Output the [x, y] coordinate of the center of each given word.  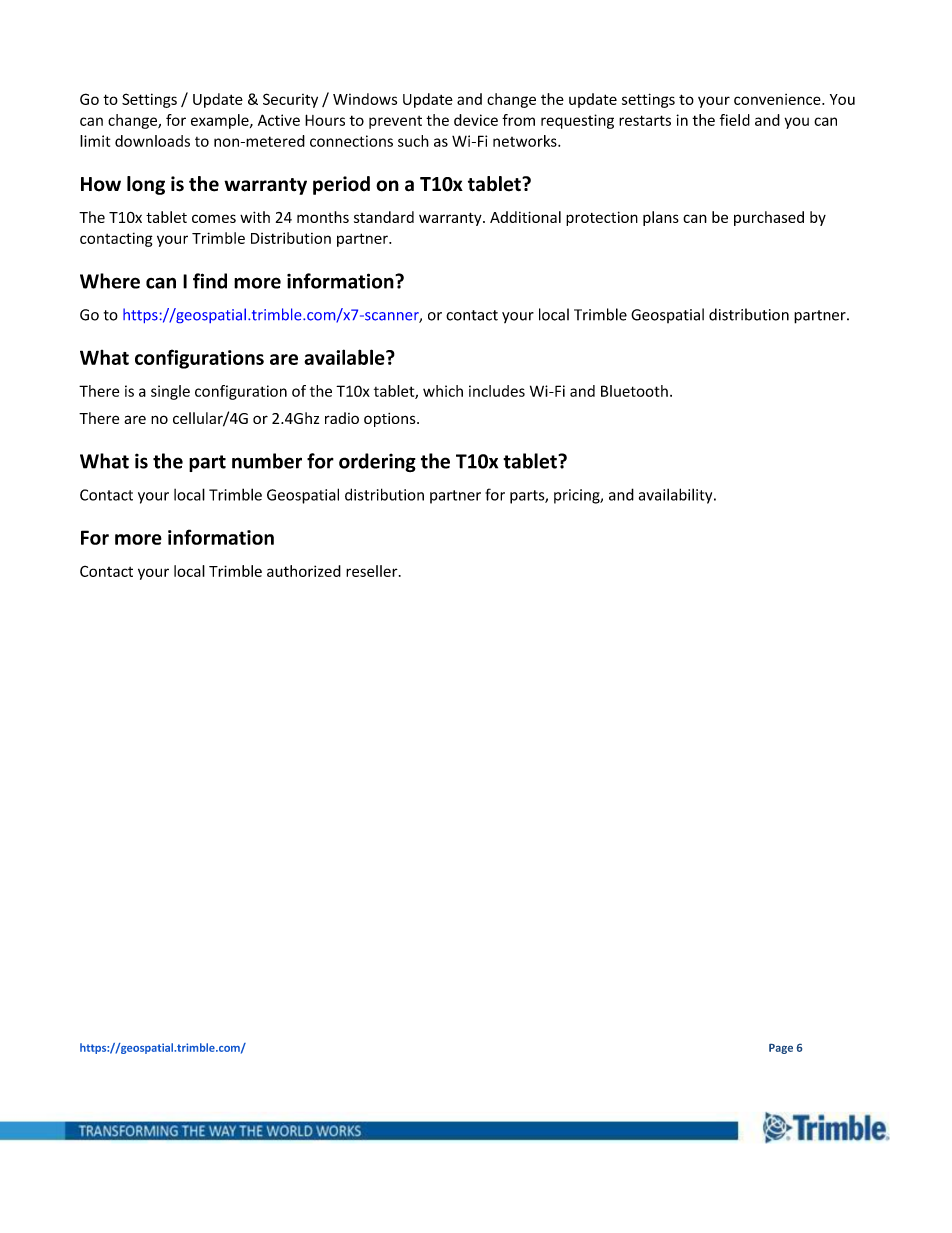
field [735, 120]
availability [677, 496]
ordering [377, 462]
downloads [152, 141]
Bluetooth [634, 391]
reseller [373, 571]
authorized [304, 571]
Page [781, 1049]
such [413, 141]
